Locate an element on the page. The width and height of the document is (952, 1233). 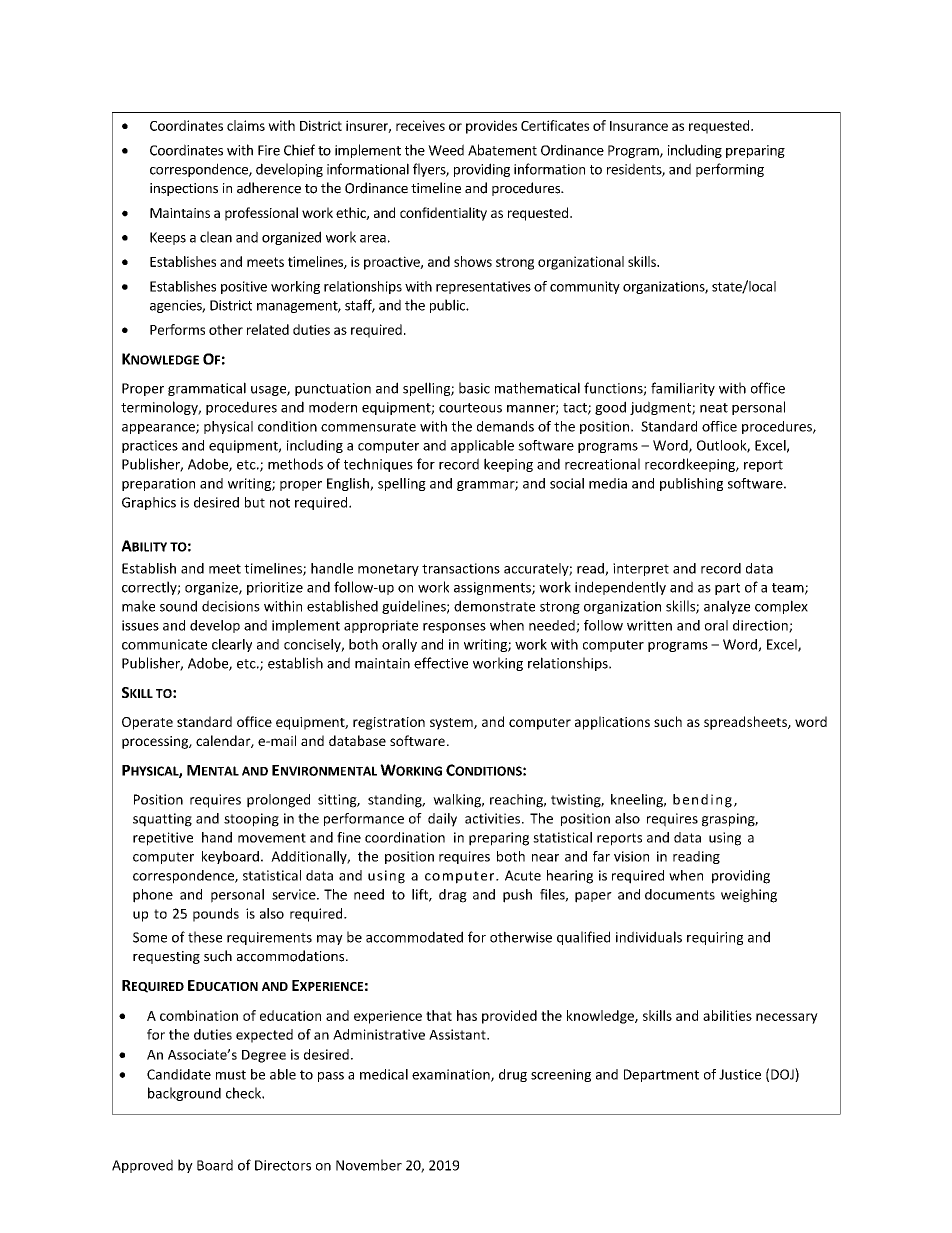
Operate is located at coordinates (147, 723).
